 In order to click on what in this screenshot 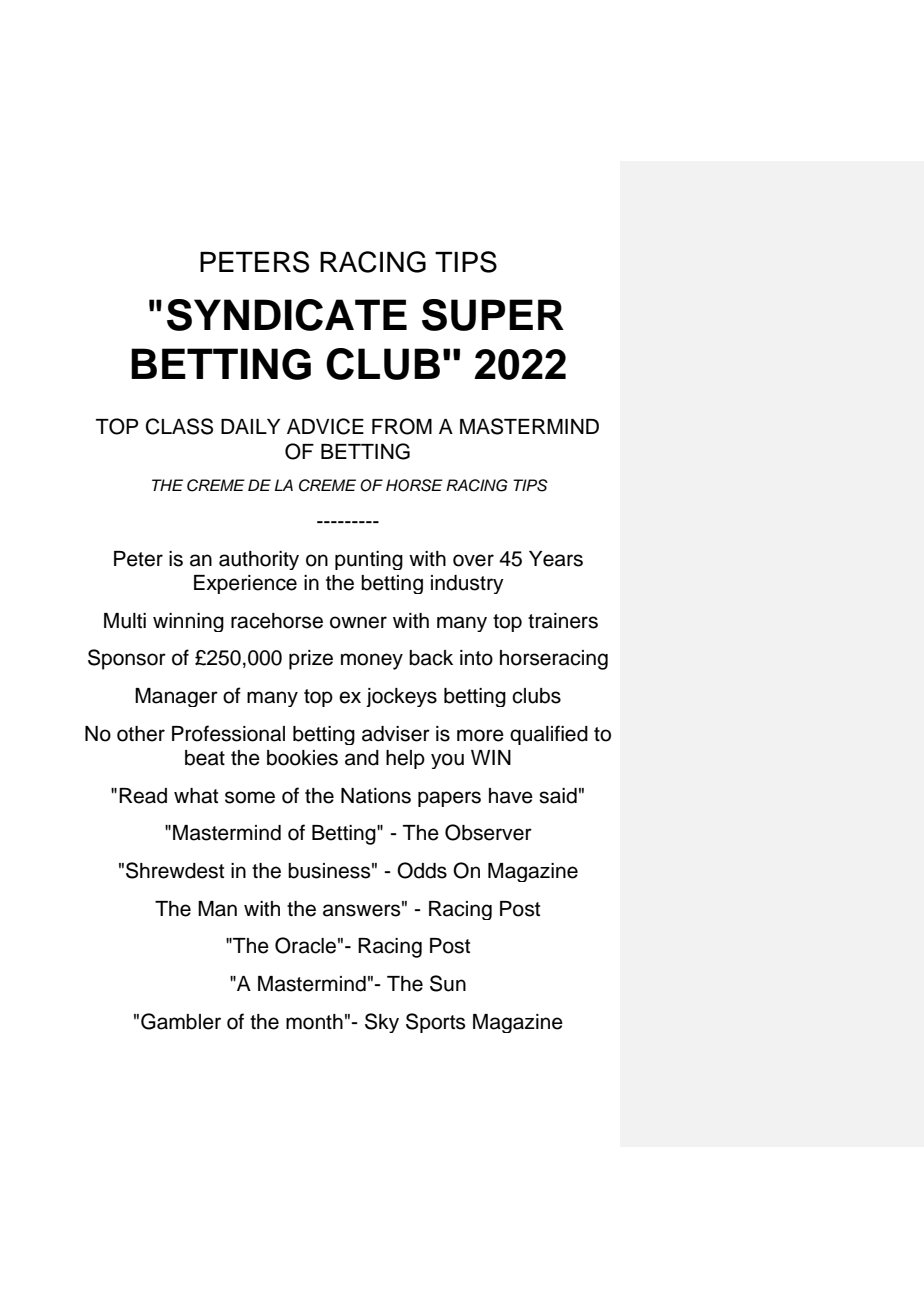, I will do `click(196, 796)`.
